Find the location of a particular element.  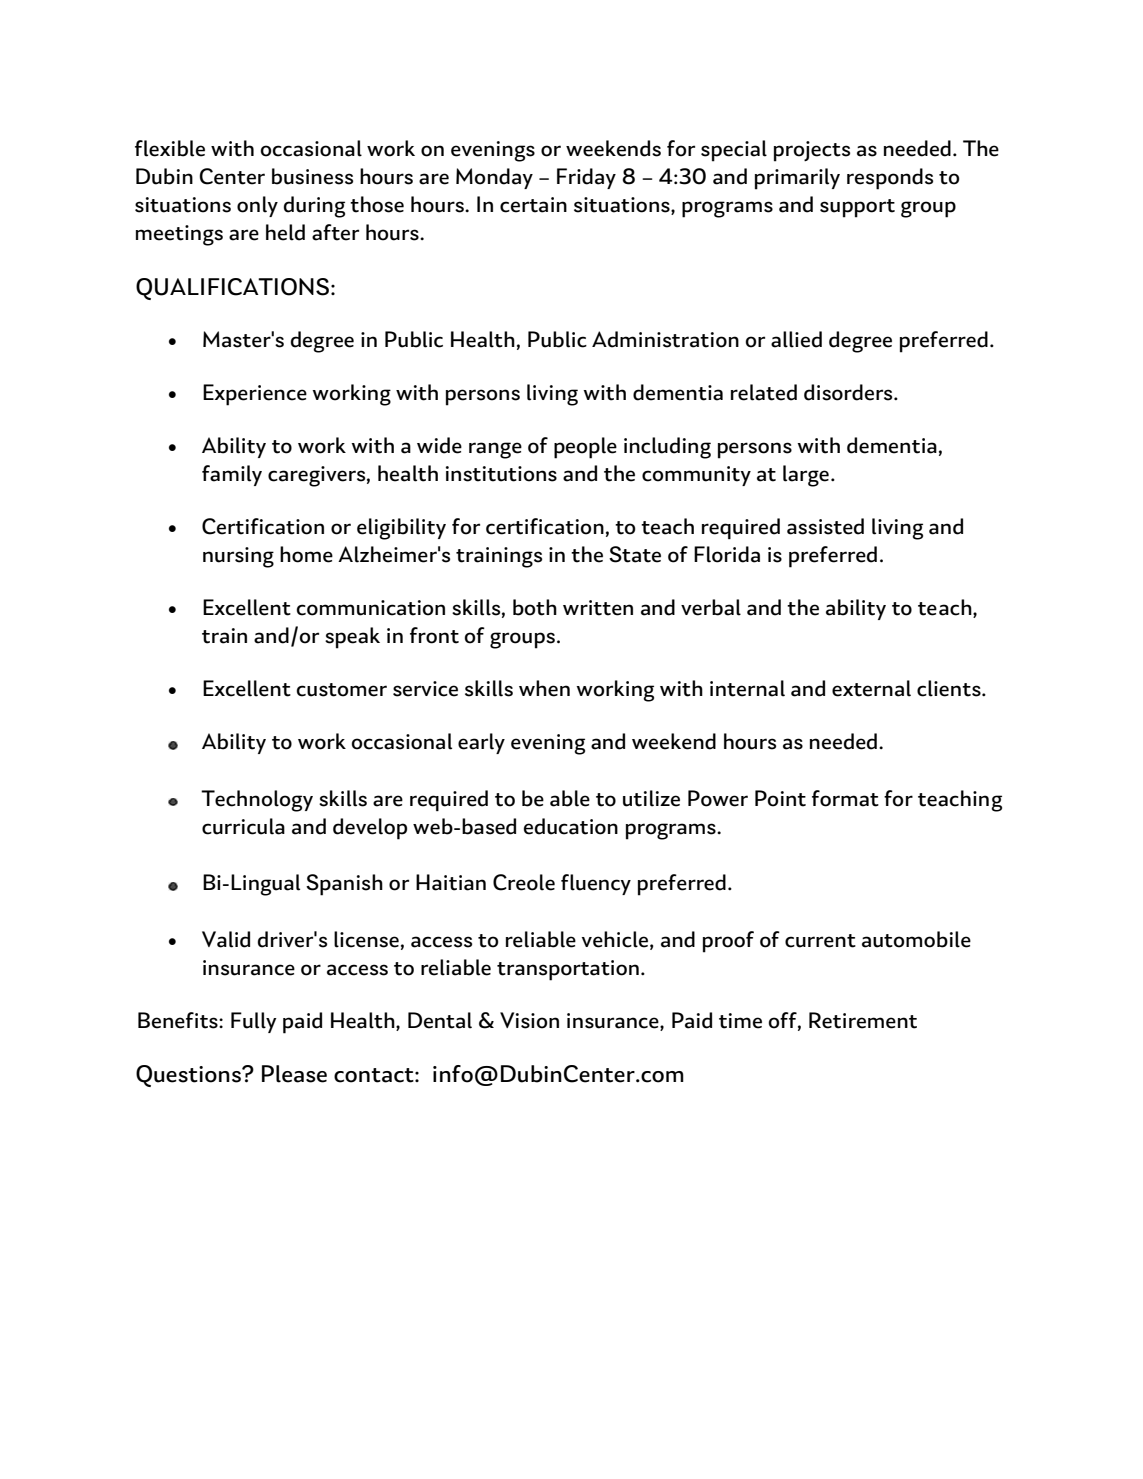

Retirement is located at coordinates (863, 1020).
